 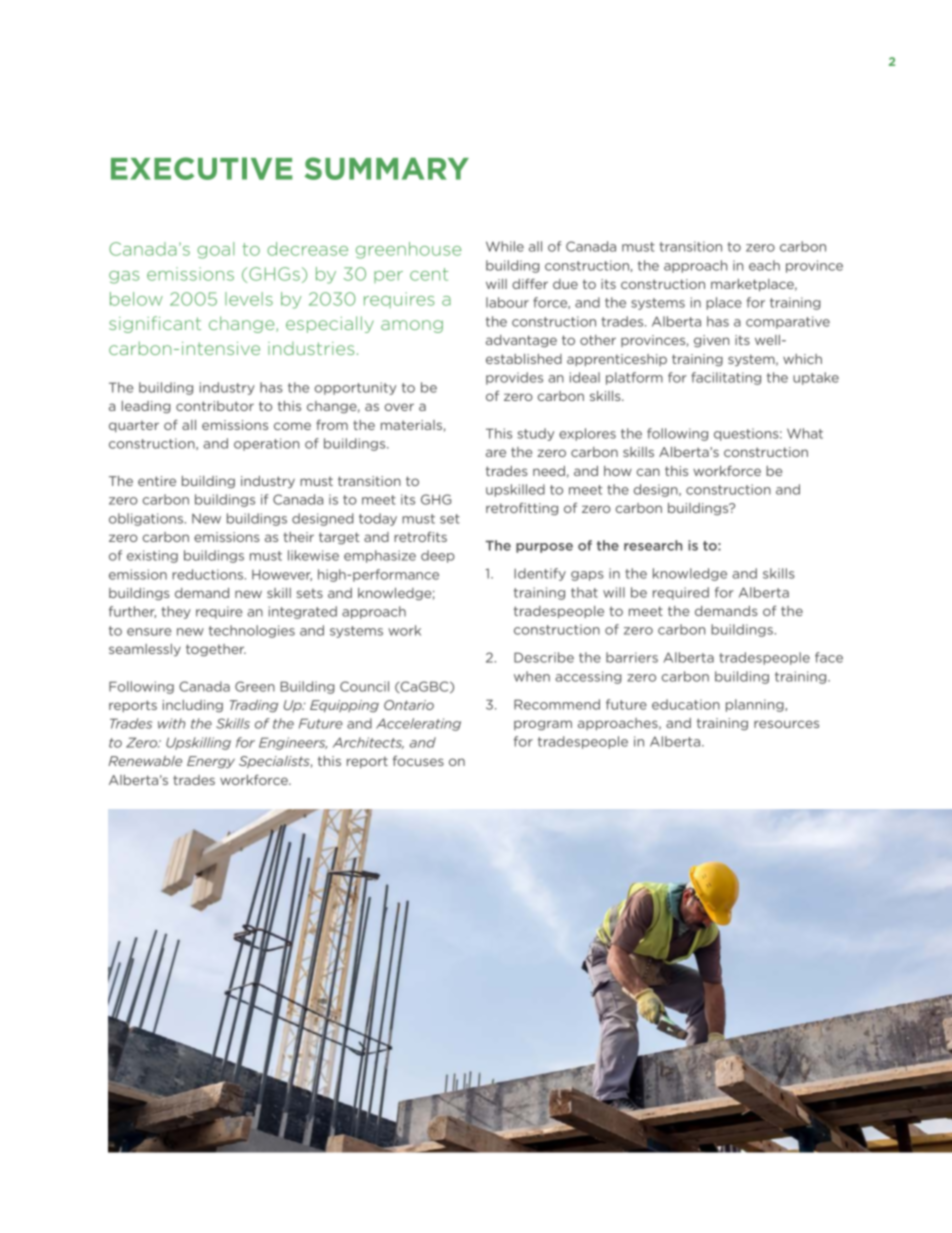 I want to click on Energy, so click(x=211, y=762).
